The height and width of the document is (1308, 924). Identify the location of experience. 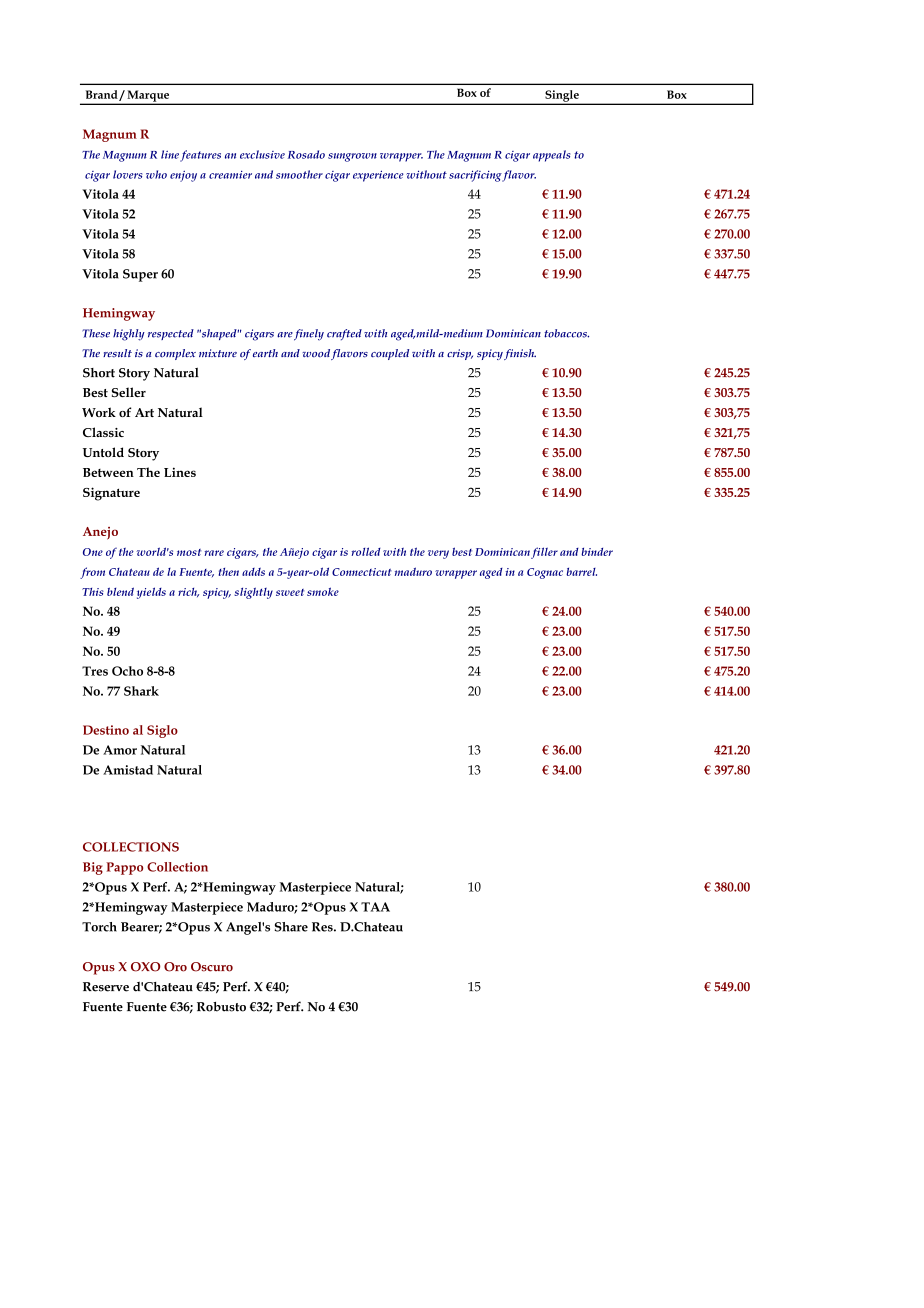
(378, 176).
